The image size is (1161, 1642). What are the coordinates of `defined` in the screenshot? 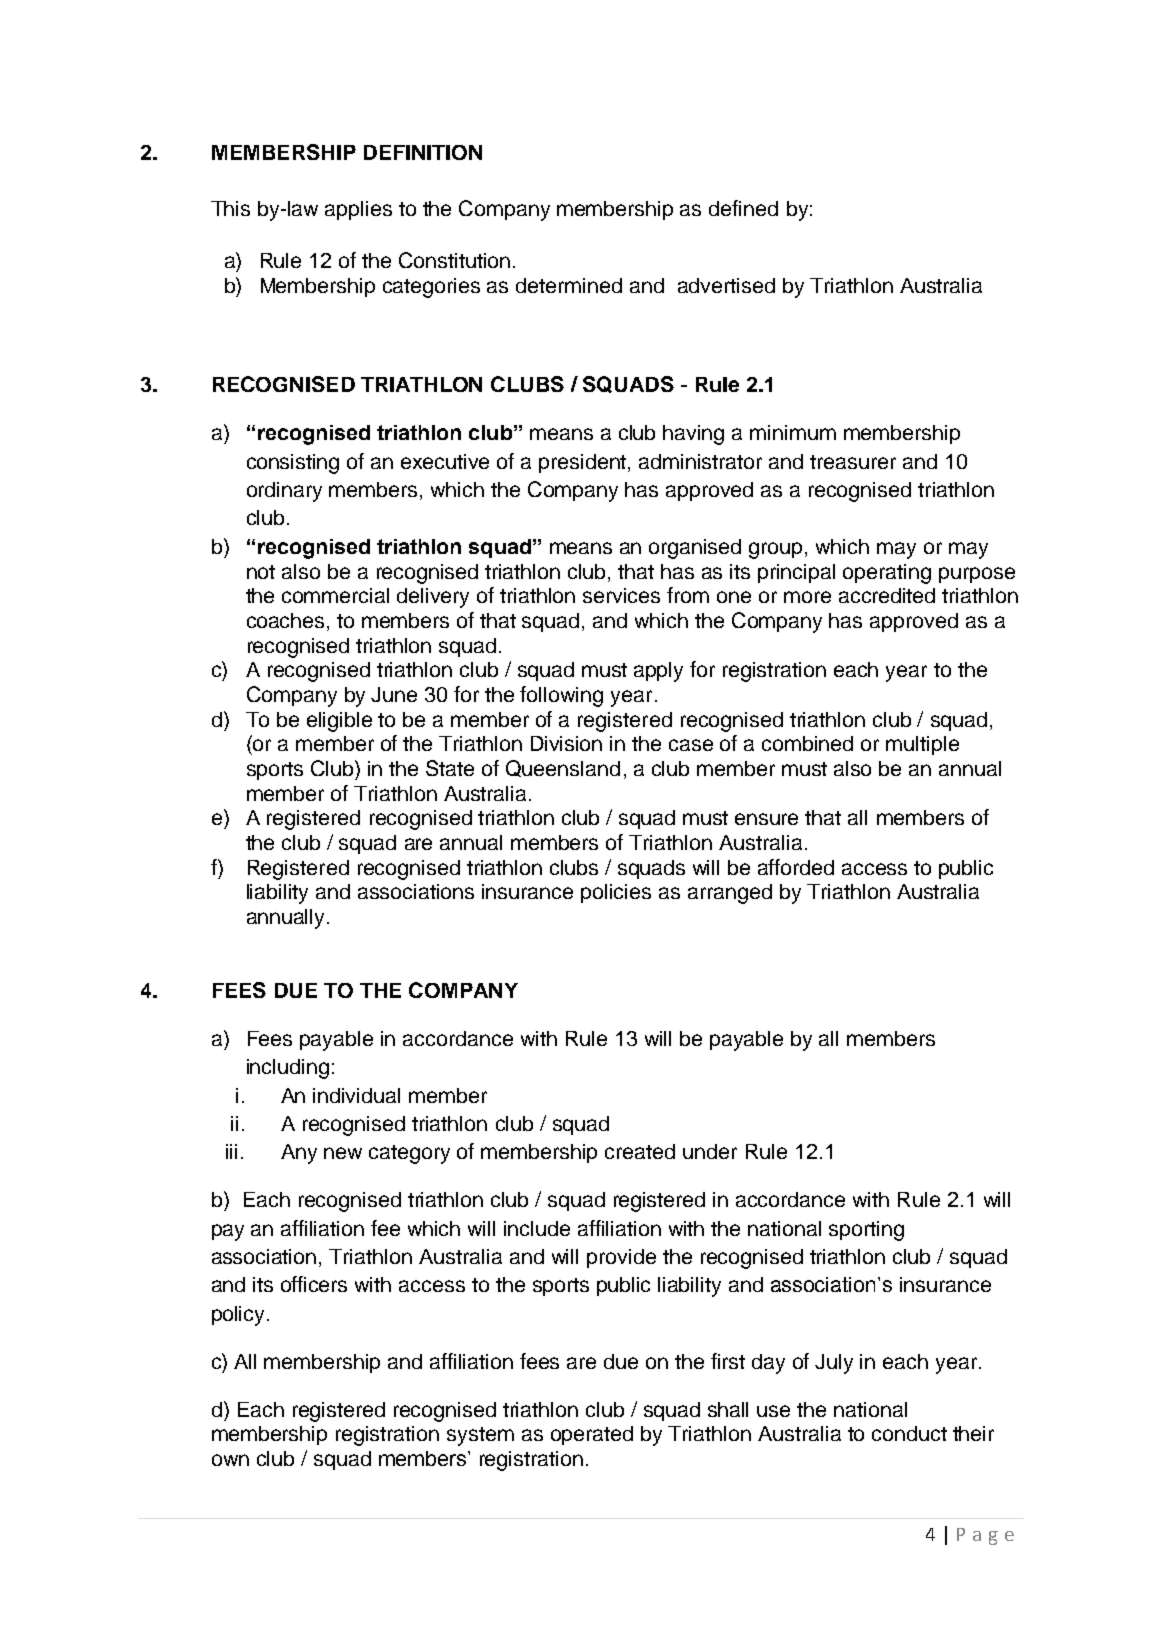 It's located at (743, 208).
